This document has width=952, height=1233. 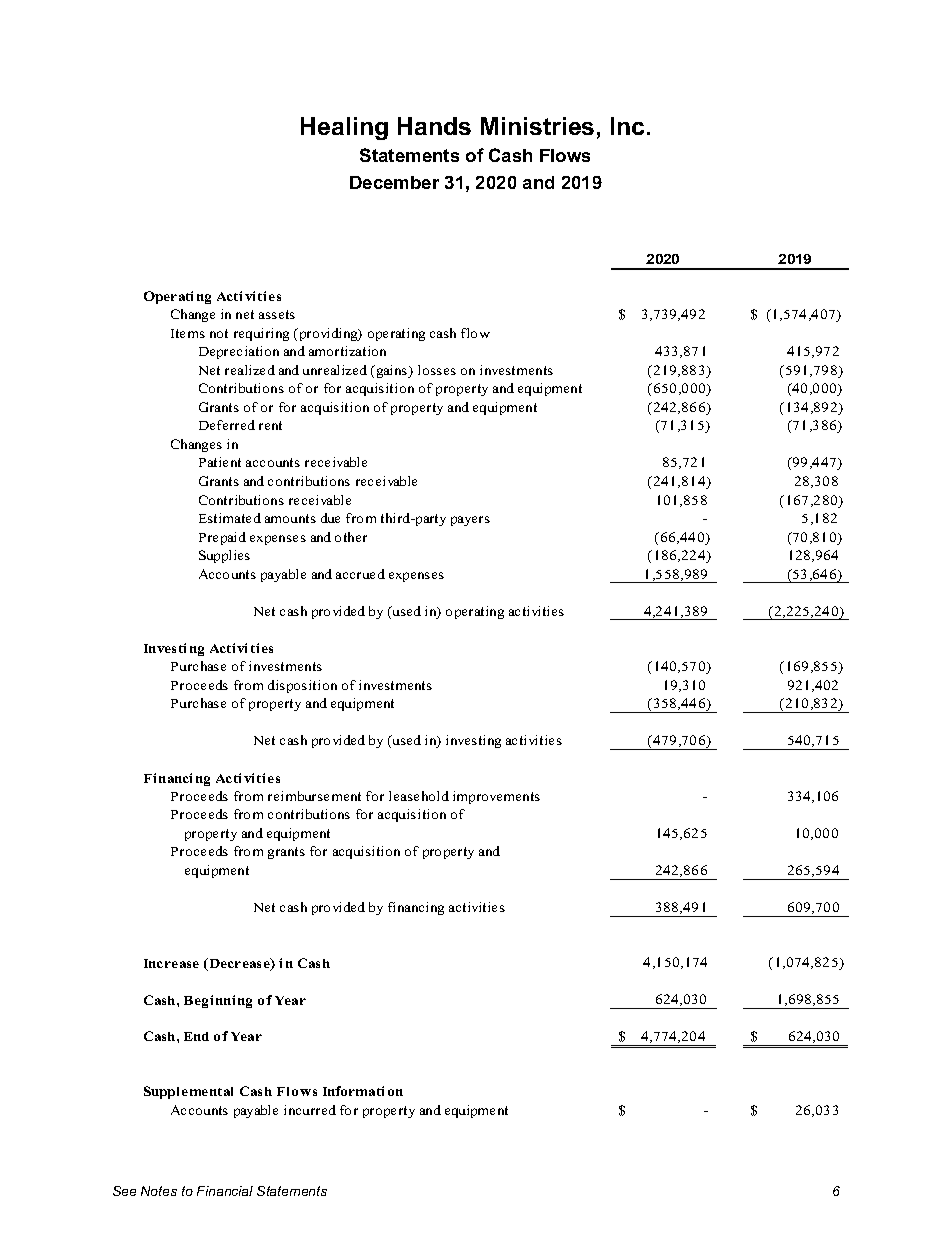 What do you see at coordinates (302, 686) in the document?
I see `disposition` at bounding box center [302, 686].
